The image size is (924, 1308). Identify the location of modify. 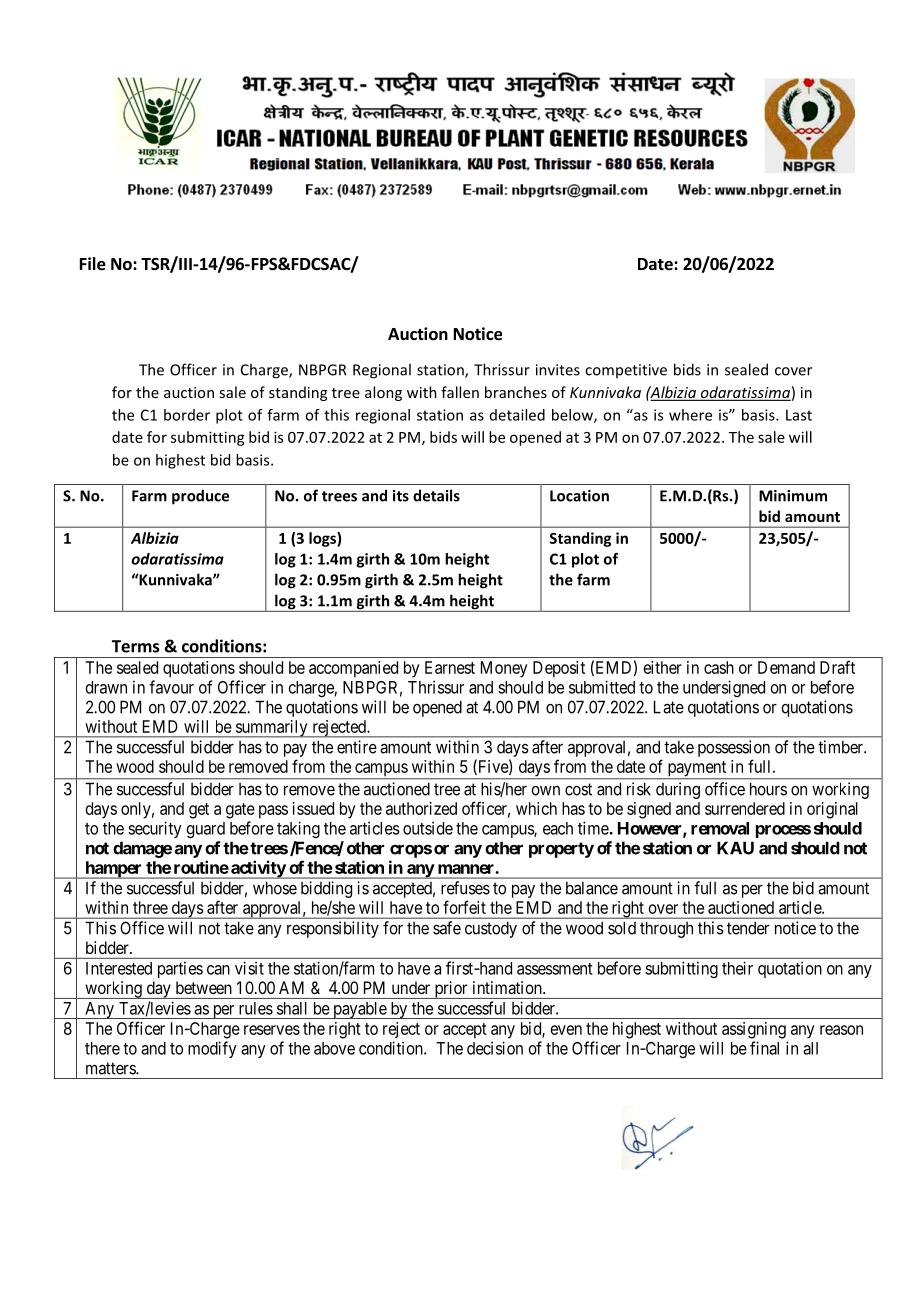
(212, 1049).
